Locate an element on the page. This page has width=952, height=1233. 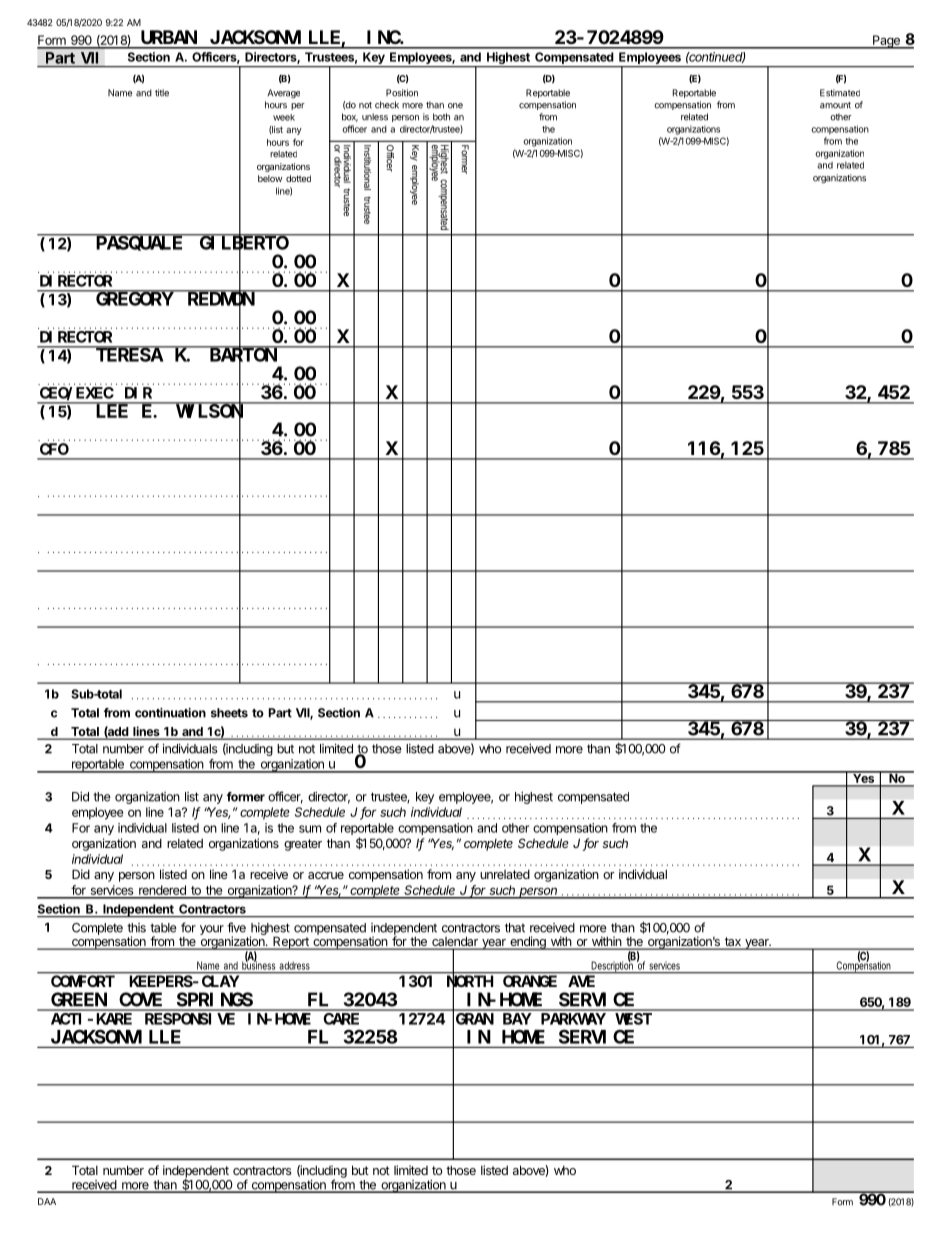
Estimated is located at coordinates (840, 93).
